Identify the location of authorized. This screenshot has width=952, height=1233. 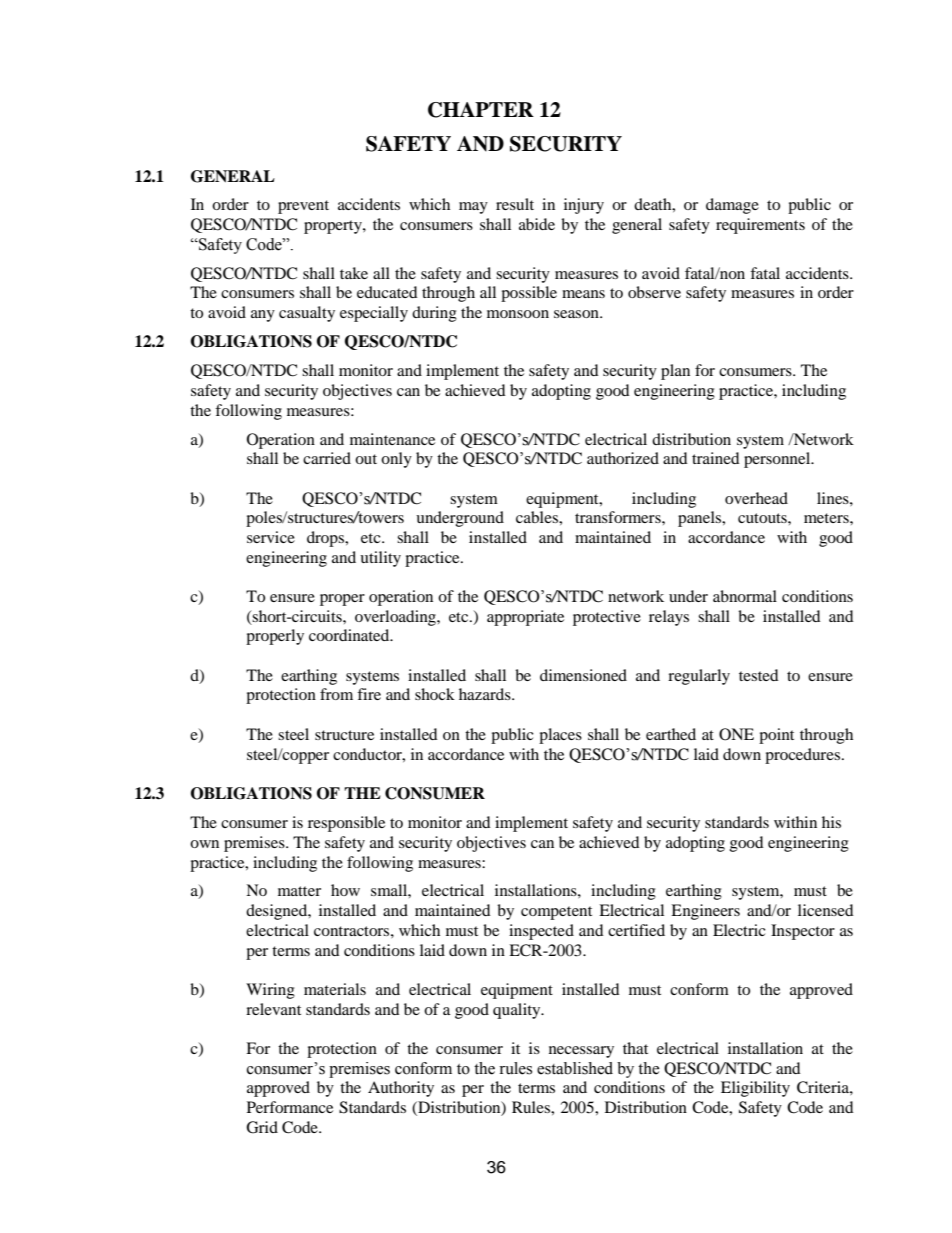
(623, 458).
